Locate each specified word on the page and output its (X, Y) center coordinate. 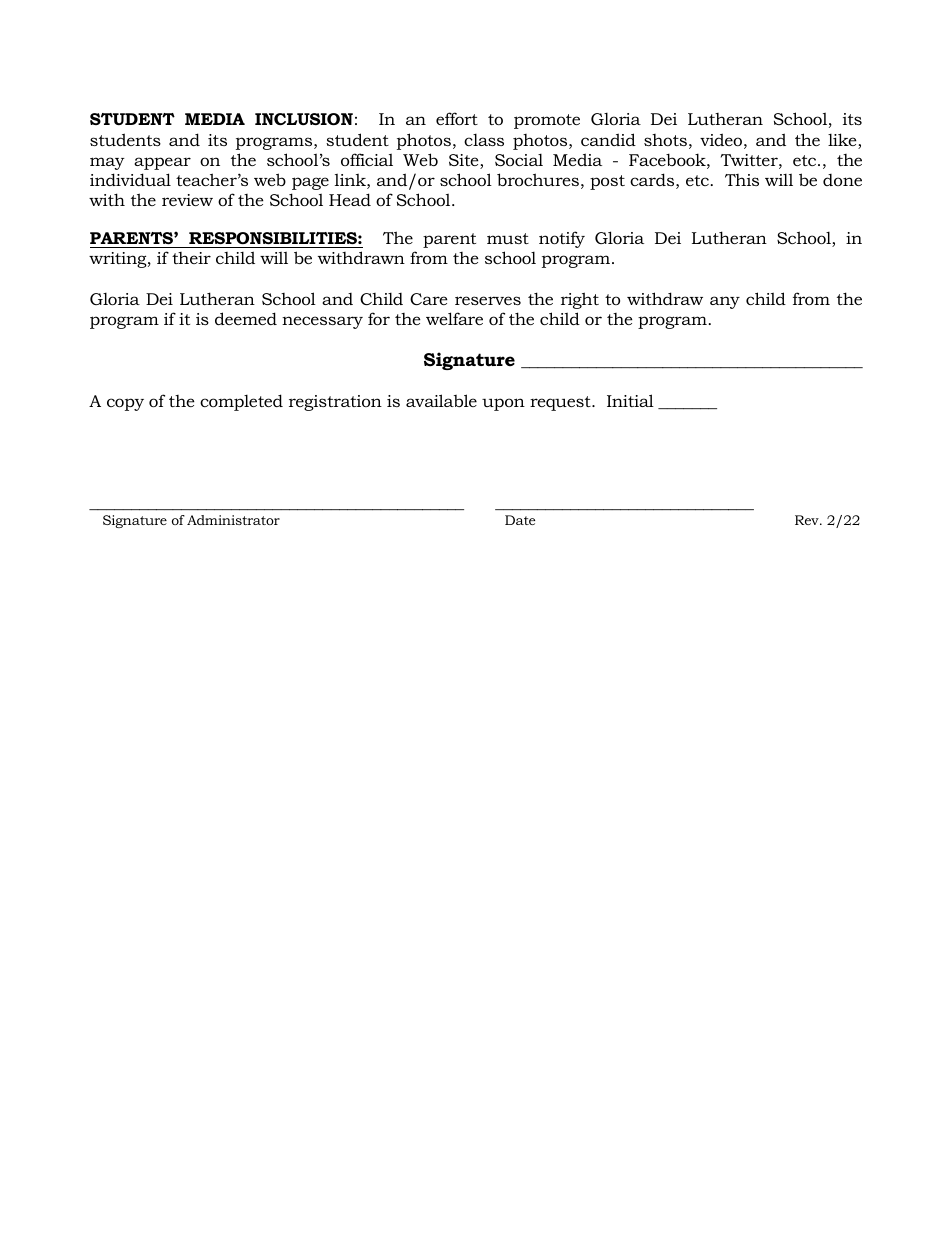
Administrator (233, 520)
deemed (246, 318)
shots (665, 140)
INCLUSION (304, 119)
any (725, 302)
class (484, 140)
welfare (454, 318)
